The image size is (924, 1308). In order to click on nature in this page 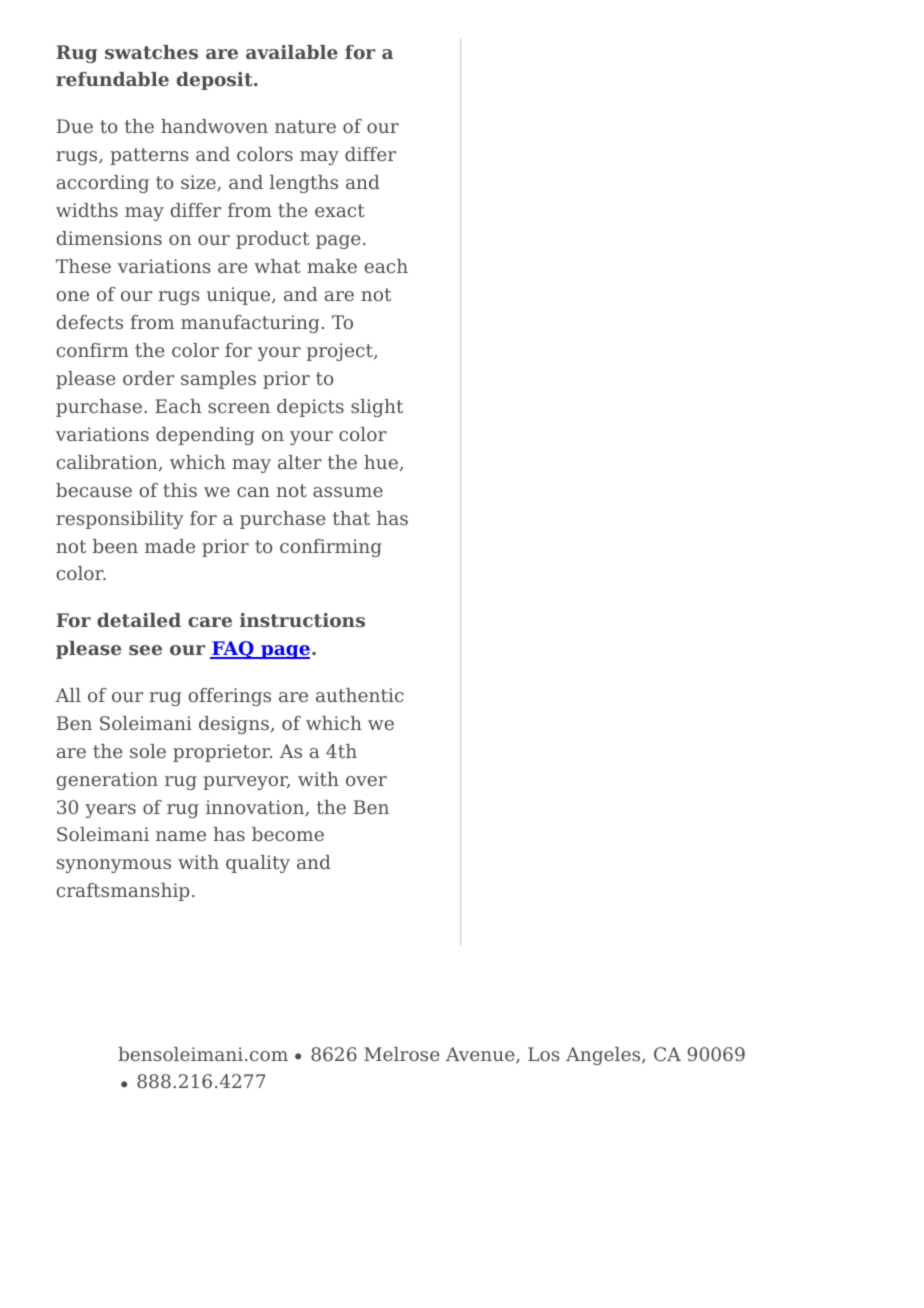, I will do `click(305, 126)`.
